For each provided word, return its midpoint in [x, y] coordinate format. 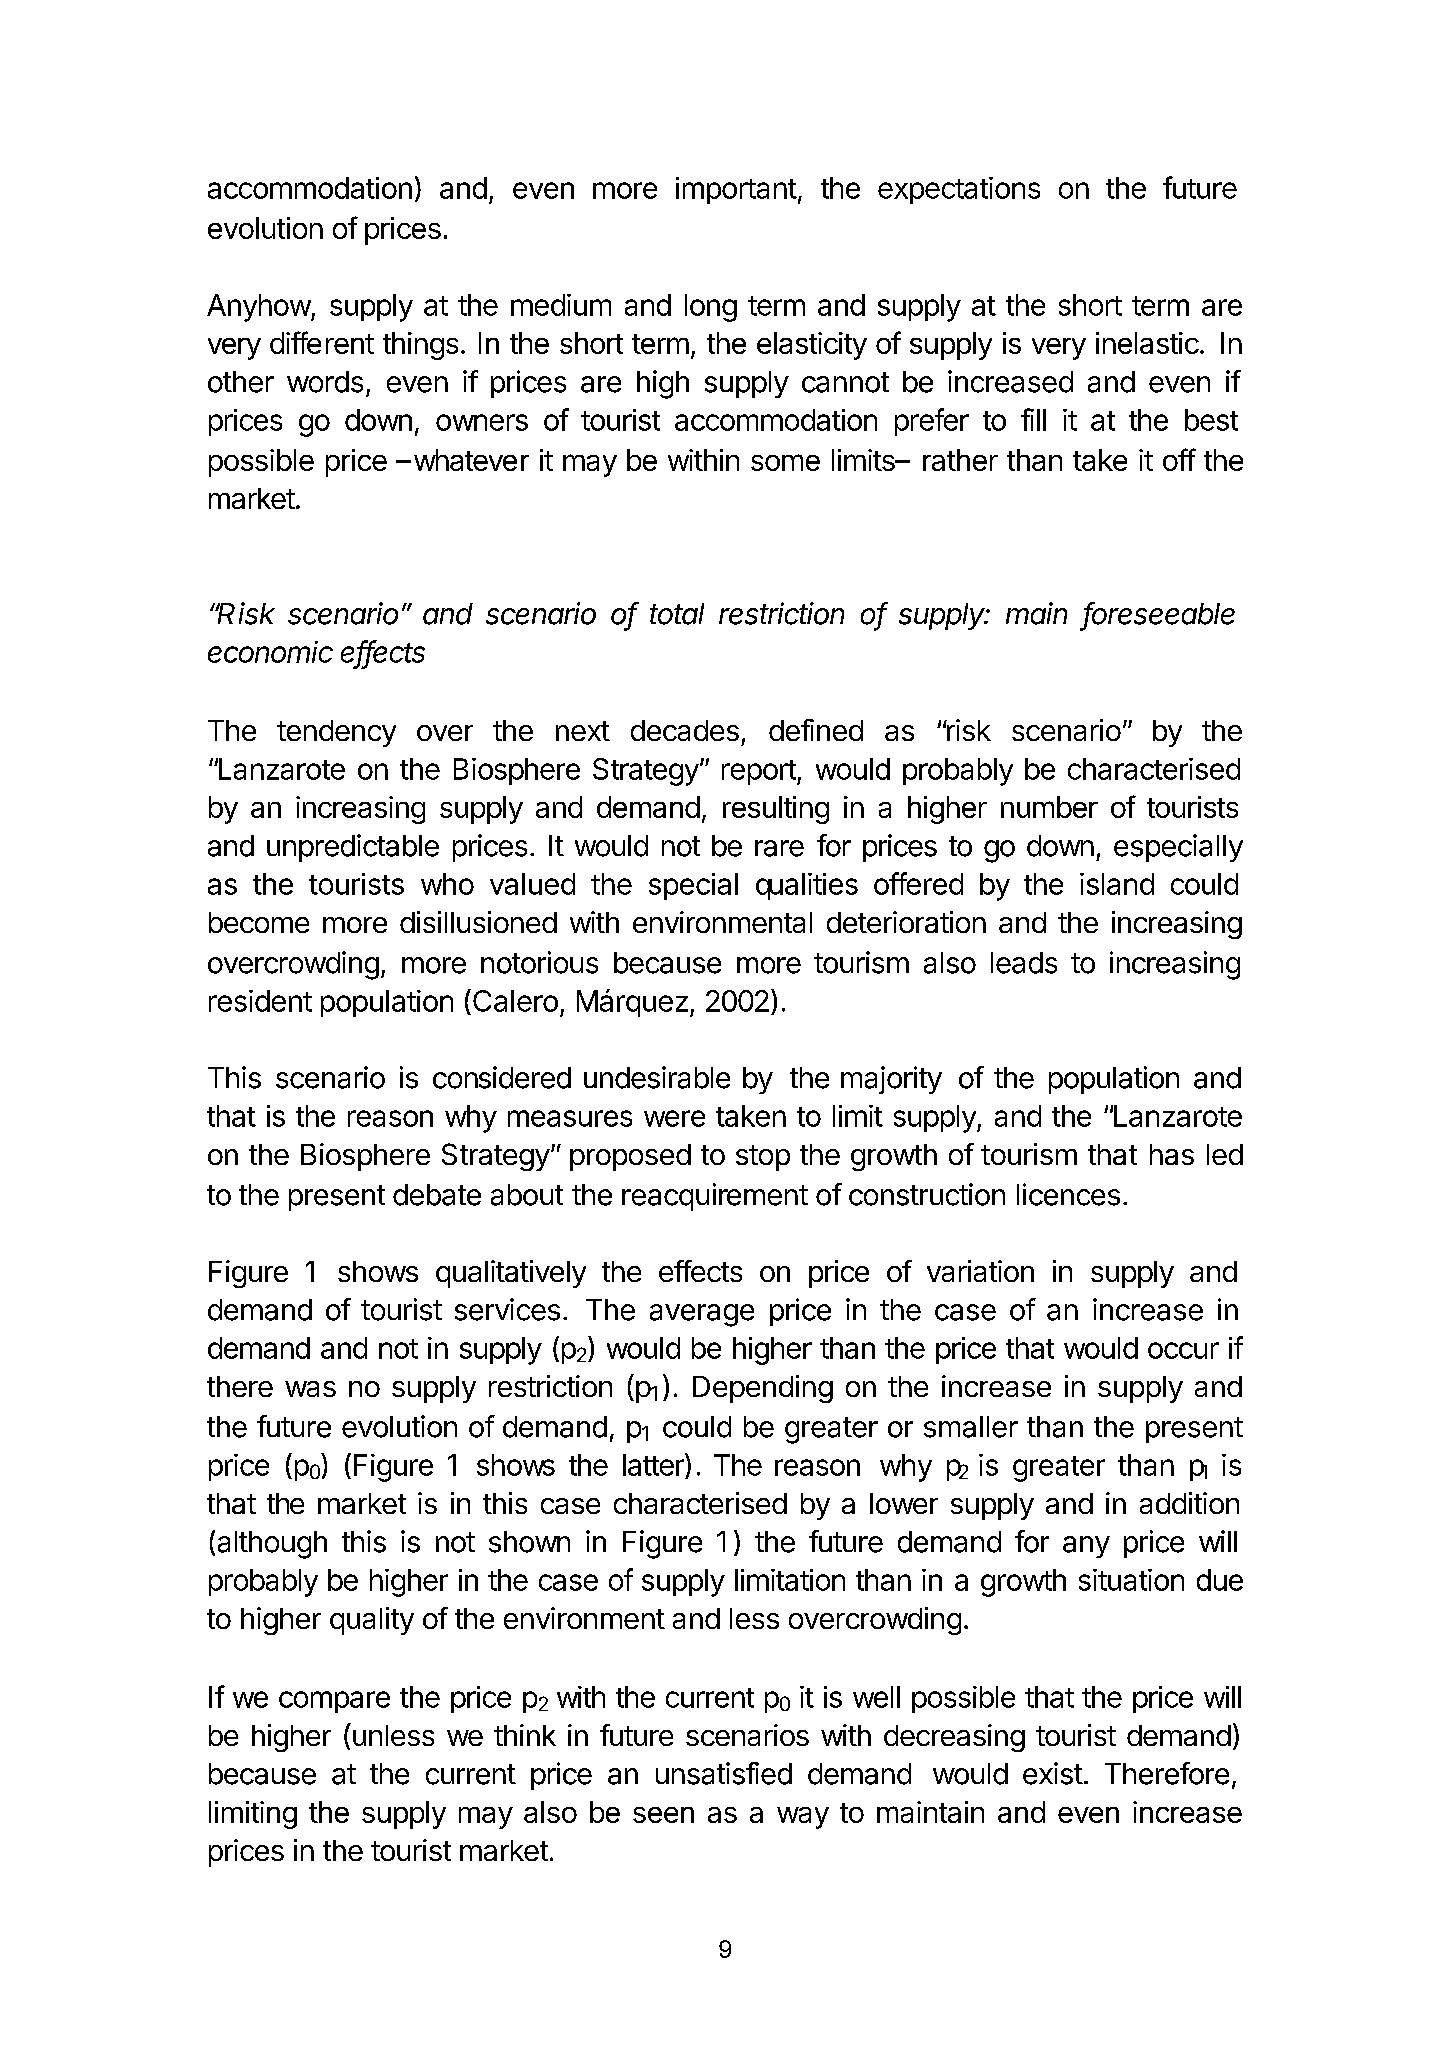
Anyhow [259, 308]
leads [1024, 963]
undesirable [657, 1077]
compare [334, 1702]
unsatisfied [724, 1773]
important [736, 190]
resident [260, 1001]
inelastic [1147, 343]
